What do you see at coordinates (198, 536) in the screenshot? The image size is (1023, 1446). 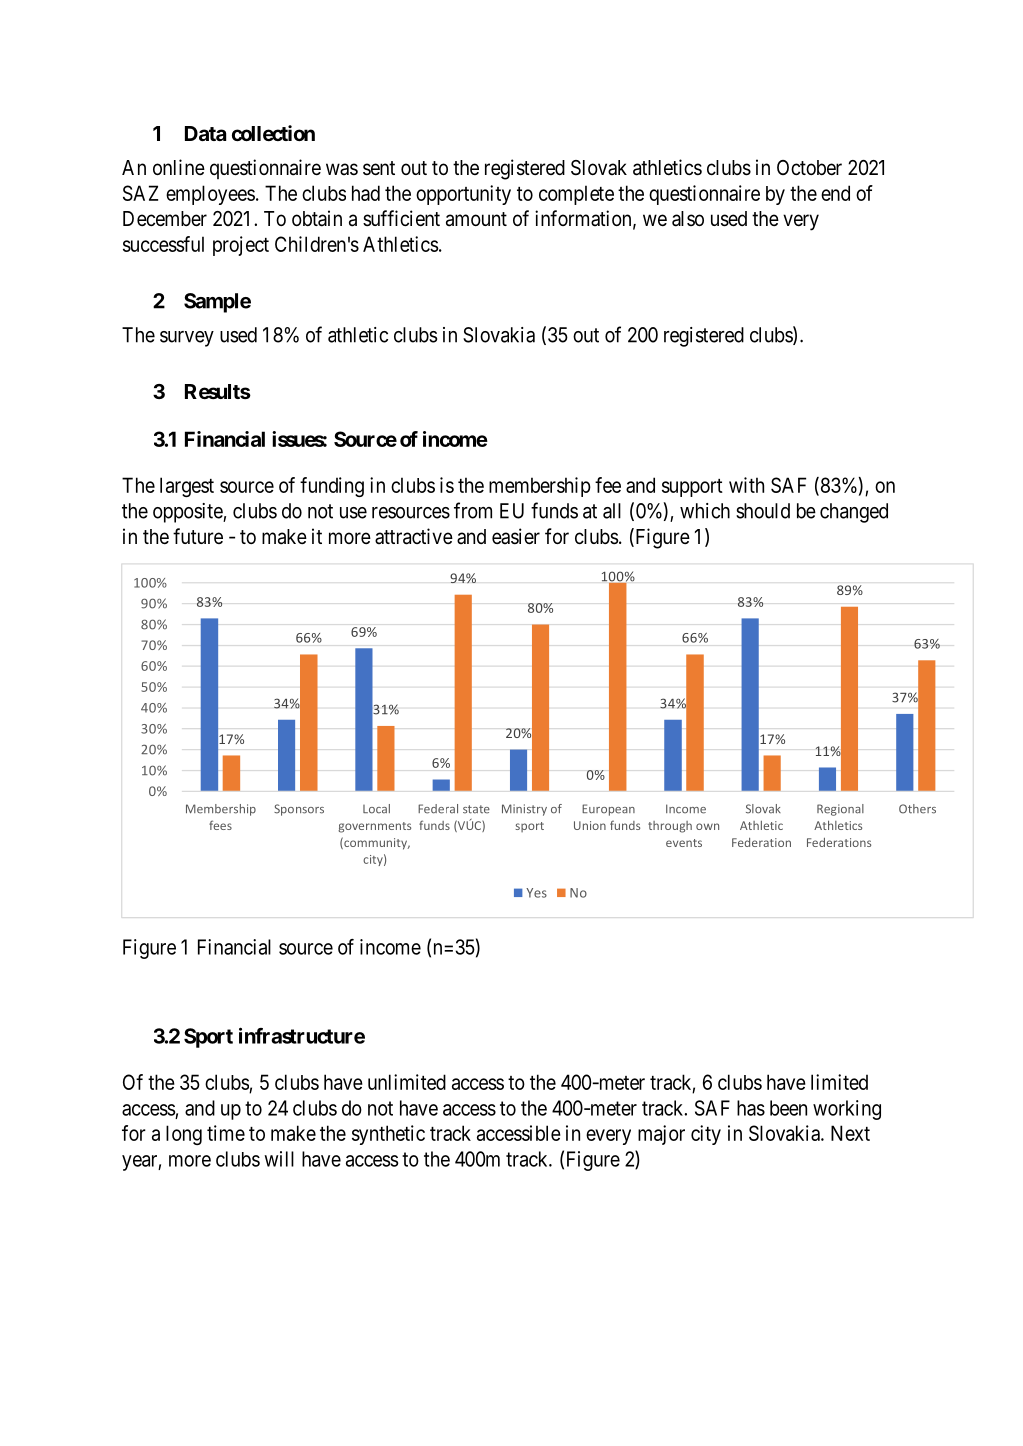 I see `future` at bounding box center [198, 536].
